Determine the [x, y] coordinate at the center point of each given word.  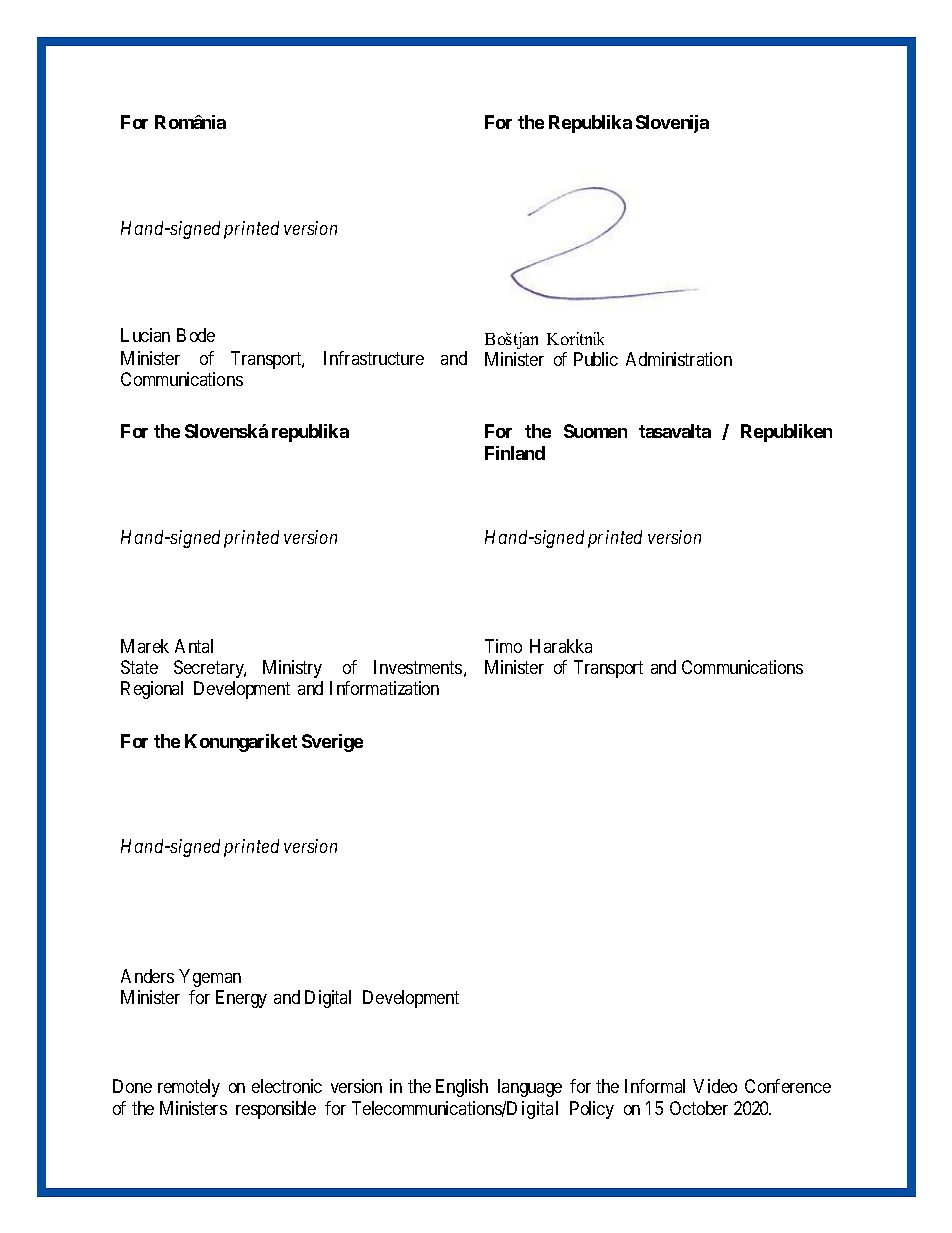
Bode [196, 335]
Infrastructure [374, 358]
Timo [503, 646]
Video [715, 1086]
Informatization [384, 688]
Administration [679, 359]
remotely [189, 1088]
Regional [152, 690]
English [462, 1088]
